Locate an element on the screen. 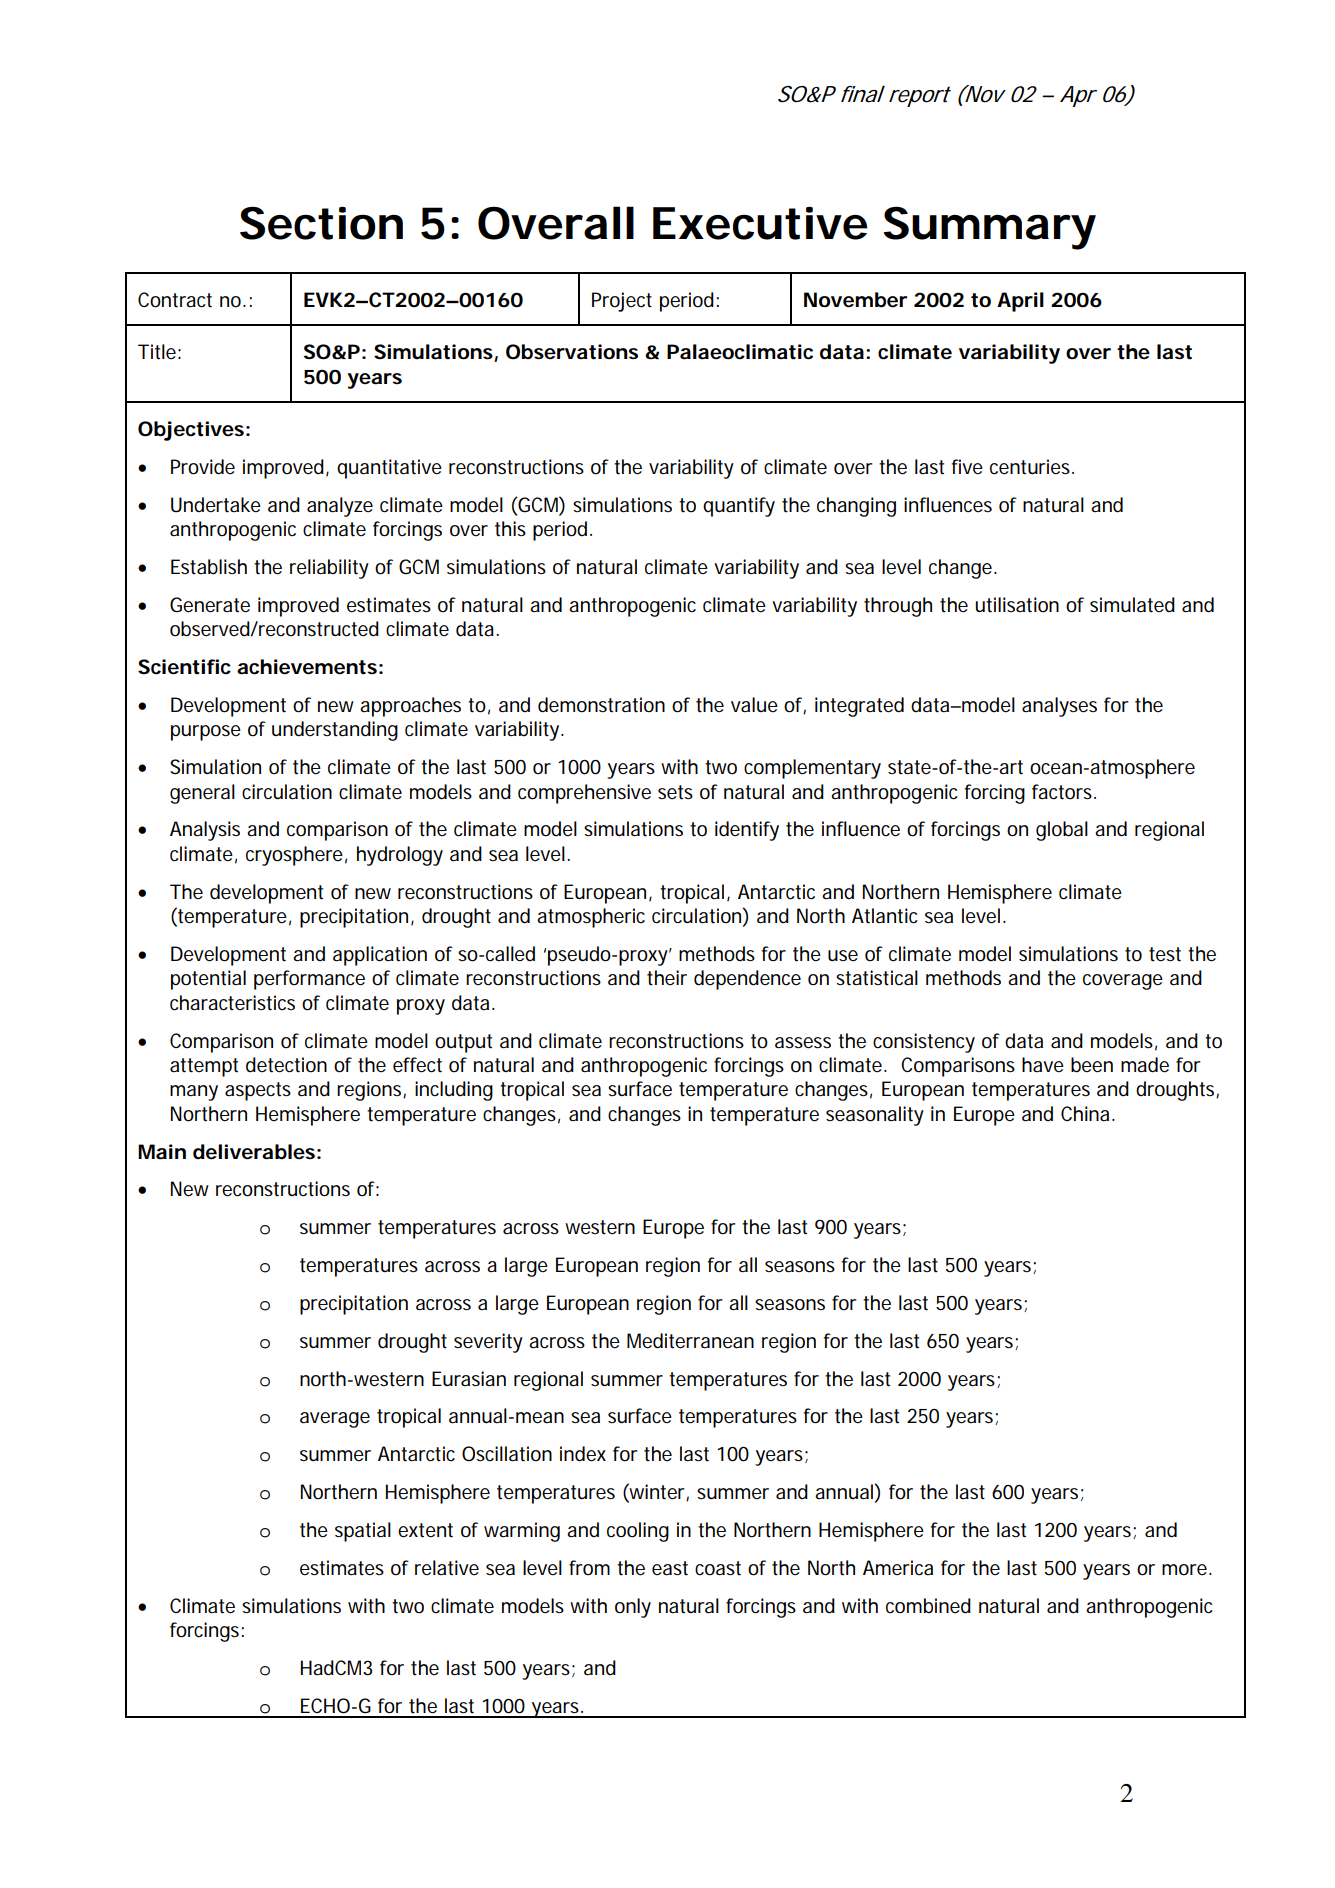  performance is located at coordinates (309, 980).
